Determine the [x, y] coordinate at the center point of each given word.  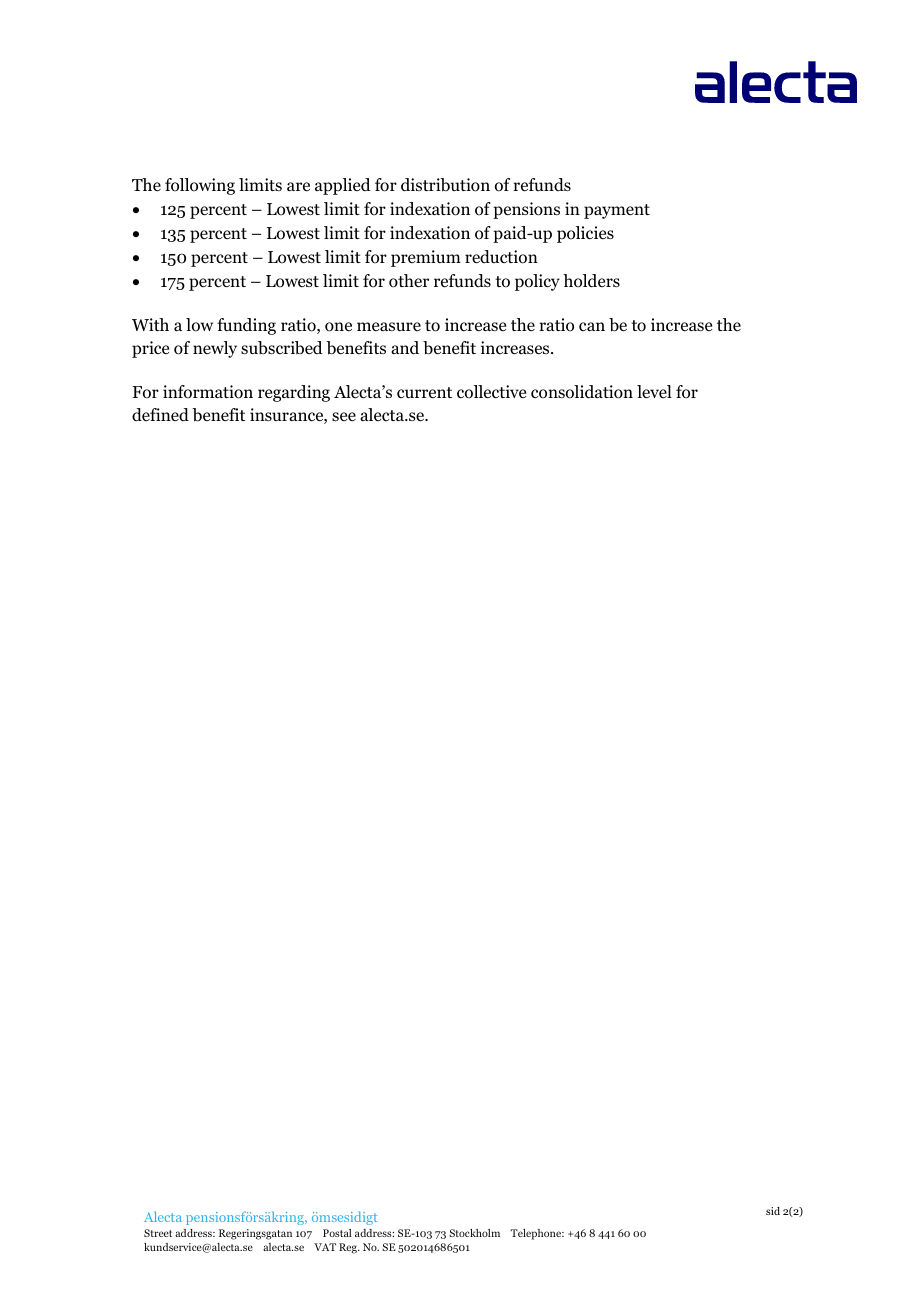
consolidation [582, 392]
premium [426, 258]
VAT [325, 1247]
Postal [337, 1233]
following [200, 186]
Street [158, 1233]
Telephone [537, 1234]
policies [585, 234]
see [344, 416]
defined [160, 415]
